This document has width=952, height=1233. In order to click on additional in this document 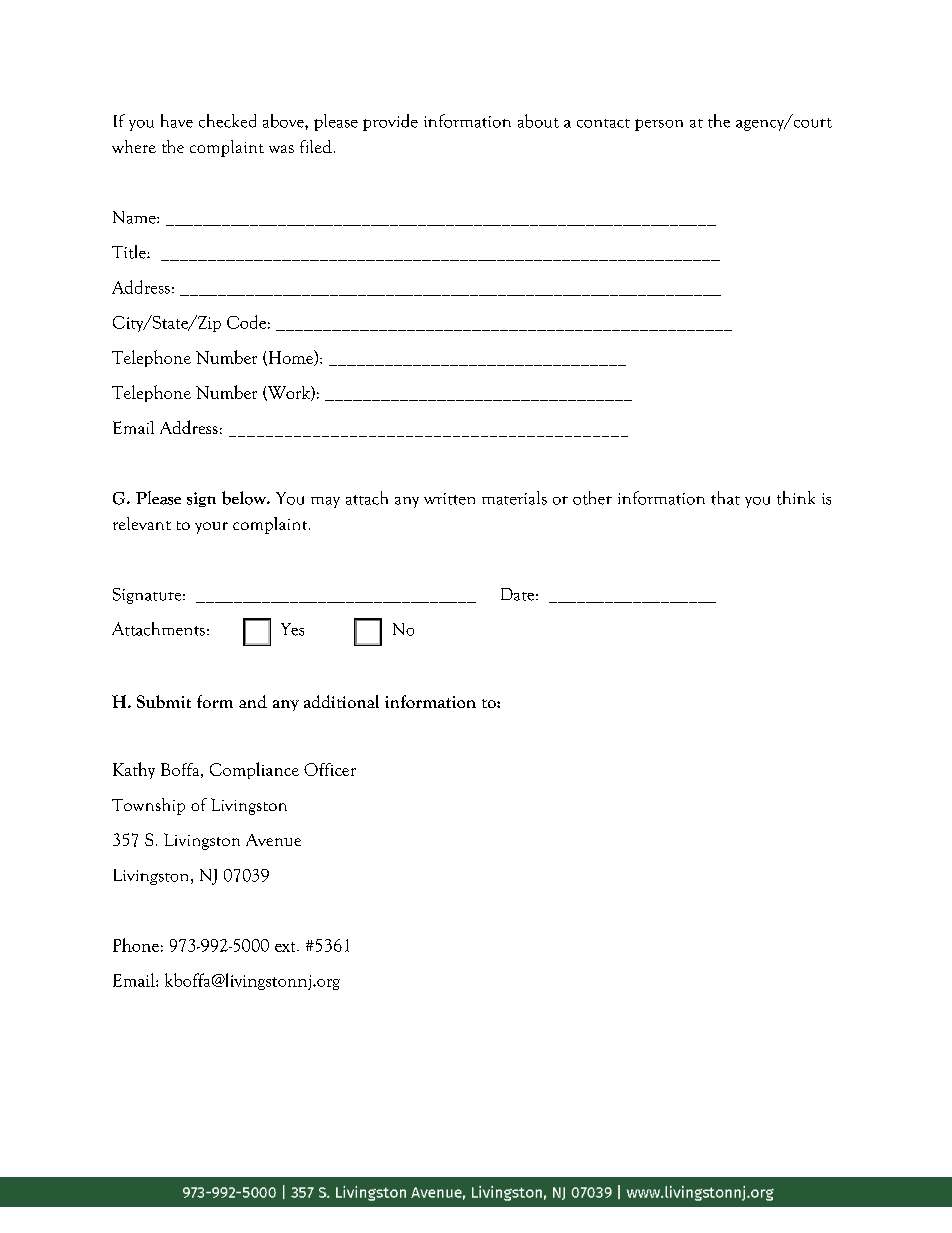, I will do `click(341, 701)`.
